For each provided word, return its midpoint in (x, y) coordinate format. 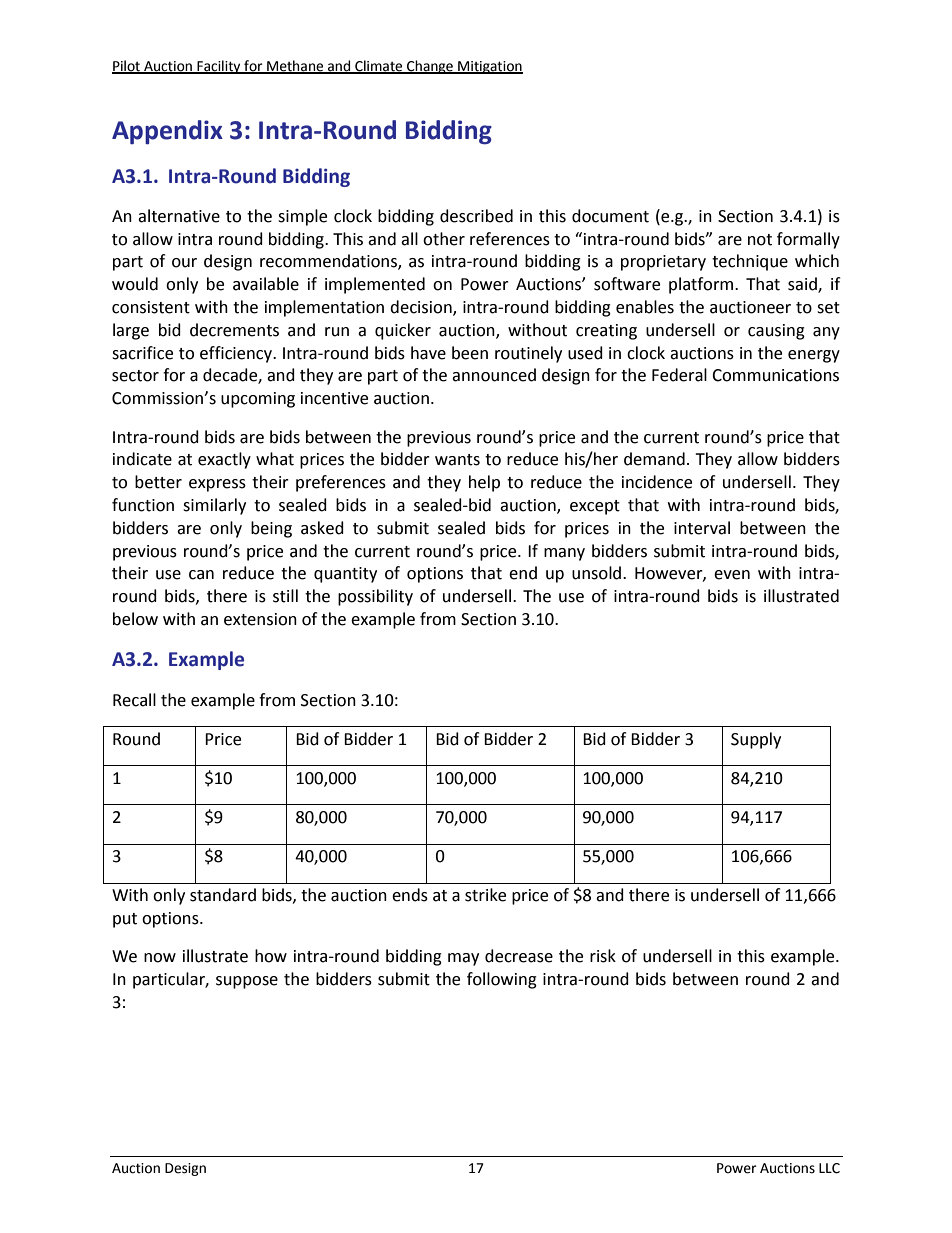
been (470, 353)
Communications (775, 375)
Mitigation (489, 67)
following (502, 980)
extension (260, 619)
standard (223, 895)
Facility (219, 67)
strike (485, 895)
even (732, 575)
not (760, 240)
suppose (247, 982)
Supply (756, 740)
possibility (375, 597)
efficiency (237, 354)
